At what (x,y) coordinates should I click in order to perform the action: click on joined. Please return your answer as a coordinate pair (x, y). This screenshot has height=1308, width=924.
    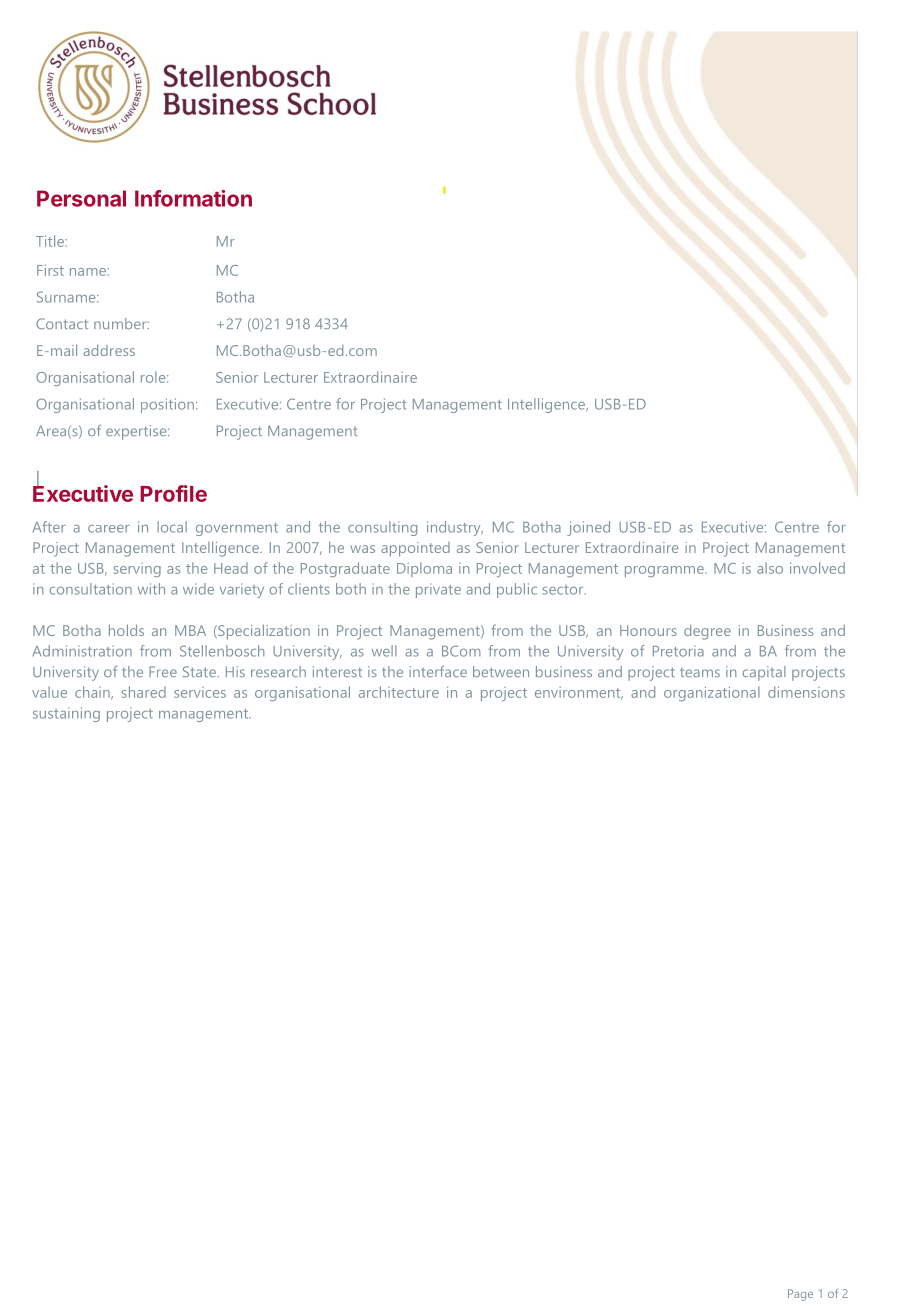
    Looking at the image, I should click on (588, 528).
